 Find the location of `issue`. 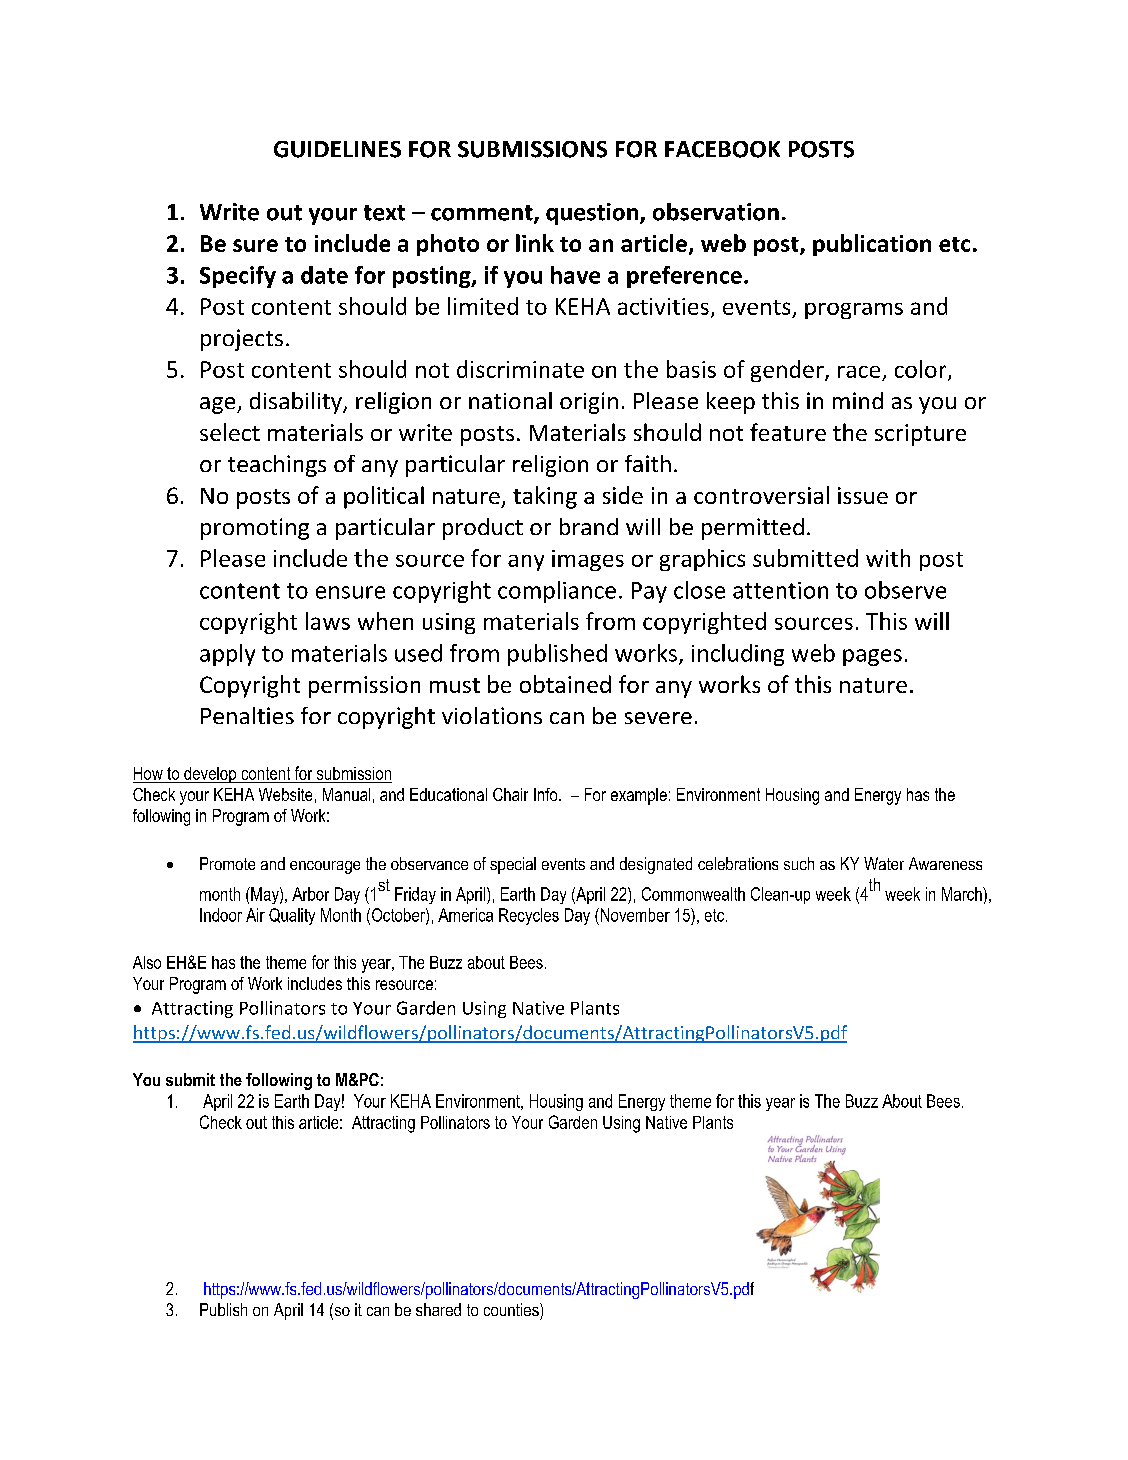

issue is located at coordinates (863, 495).
